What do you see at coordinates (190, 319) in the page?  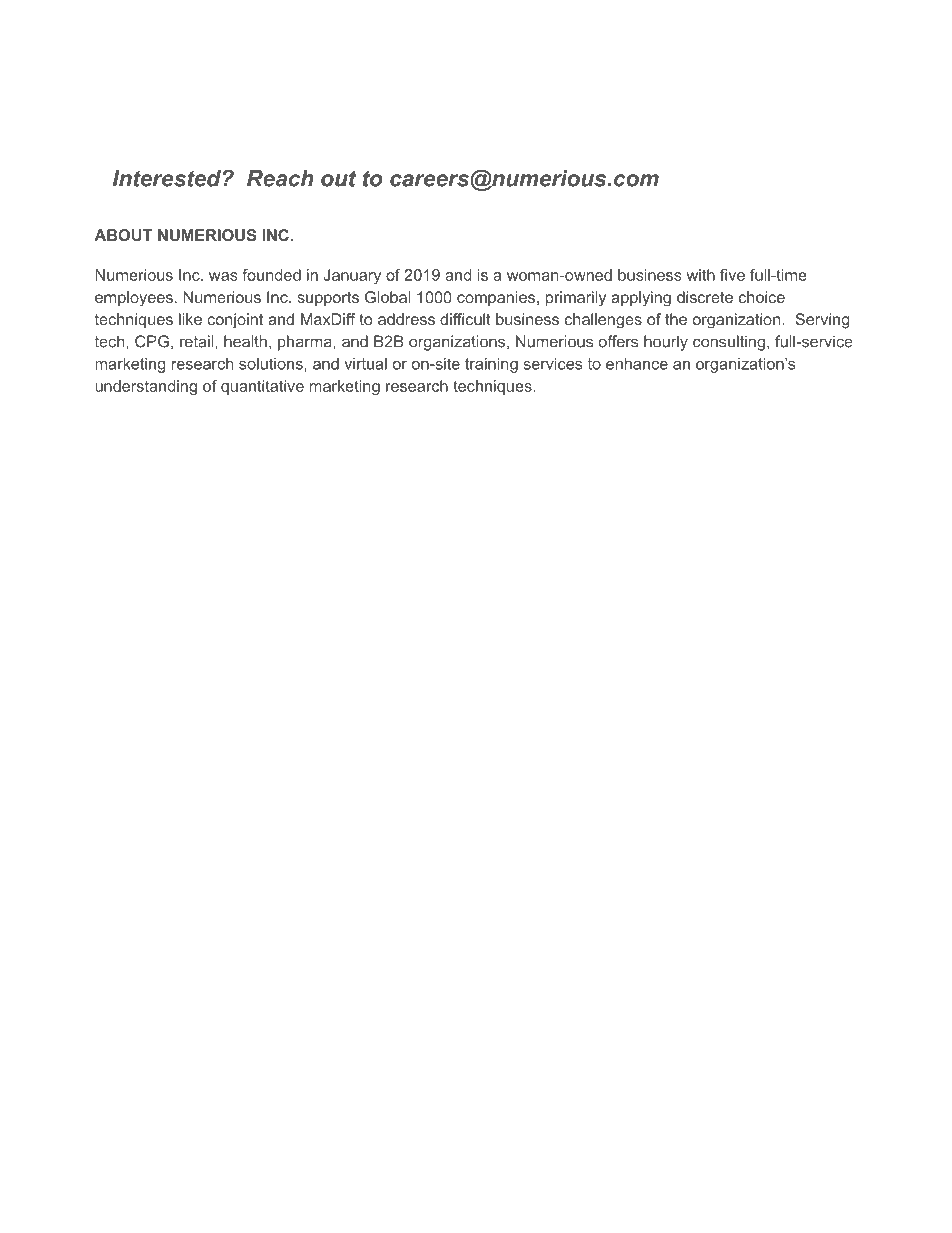 I see `like` at bounding box center [190, 319].
